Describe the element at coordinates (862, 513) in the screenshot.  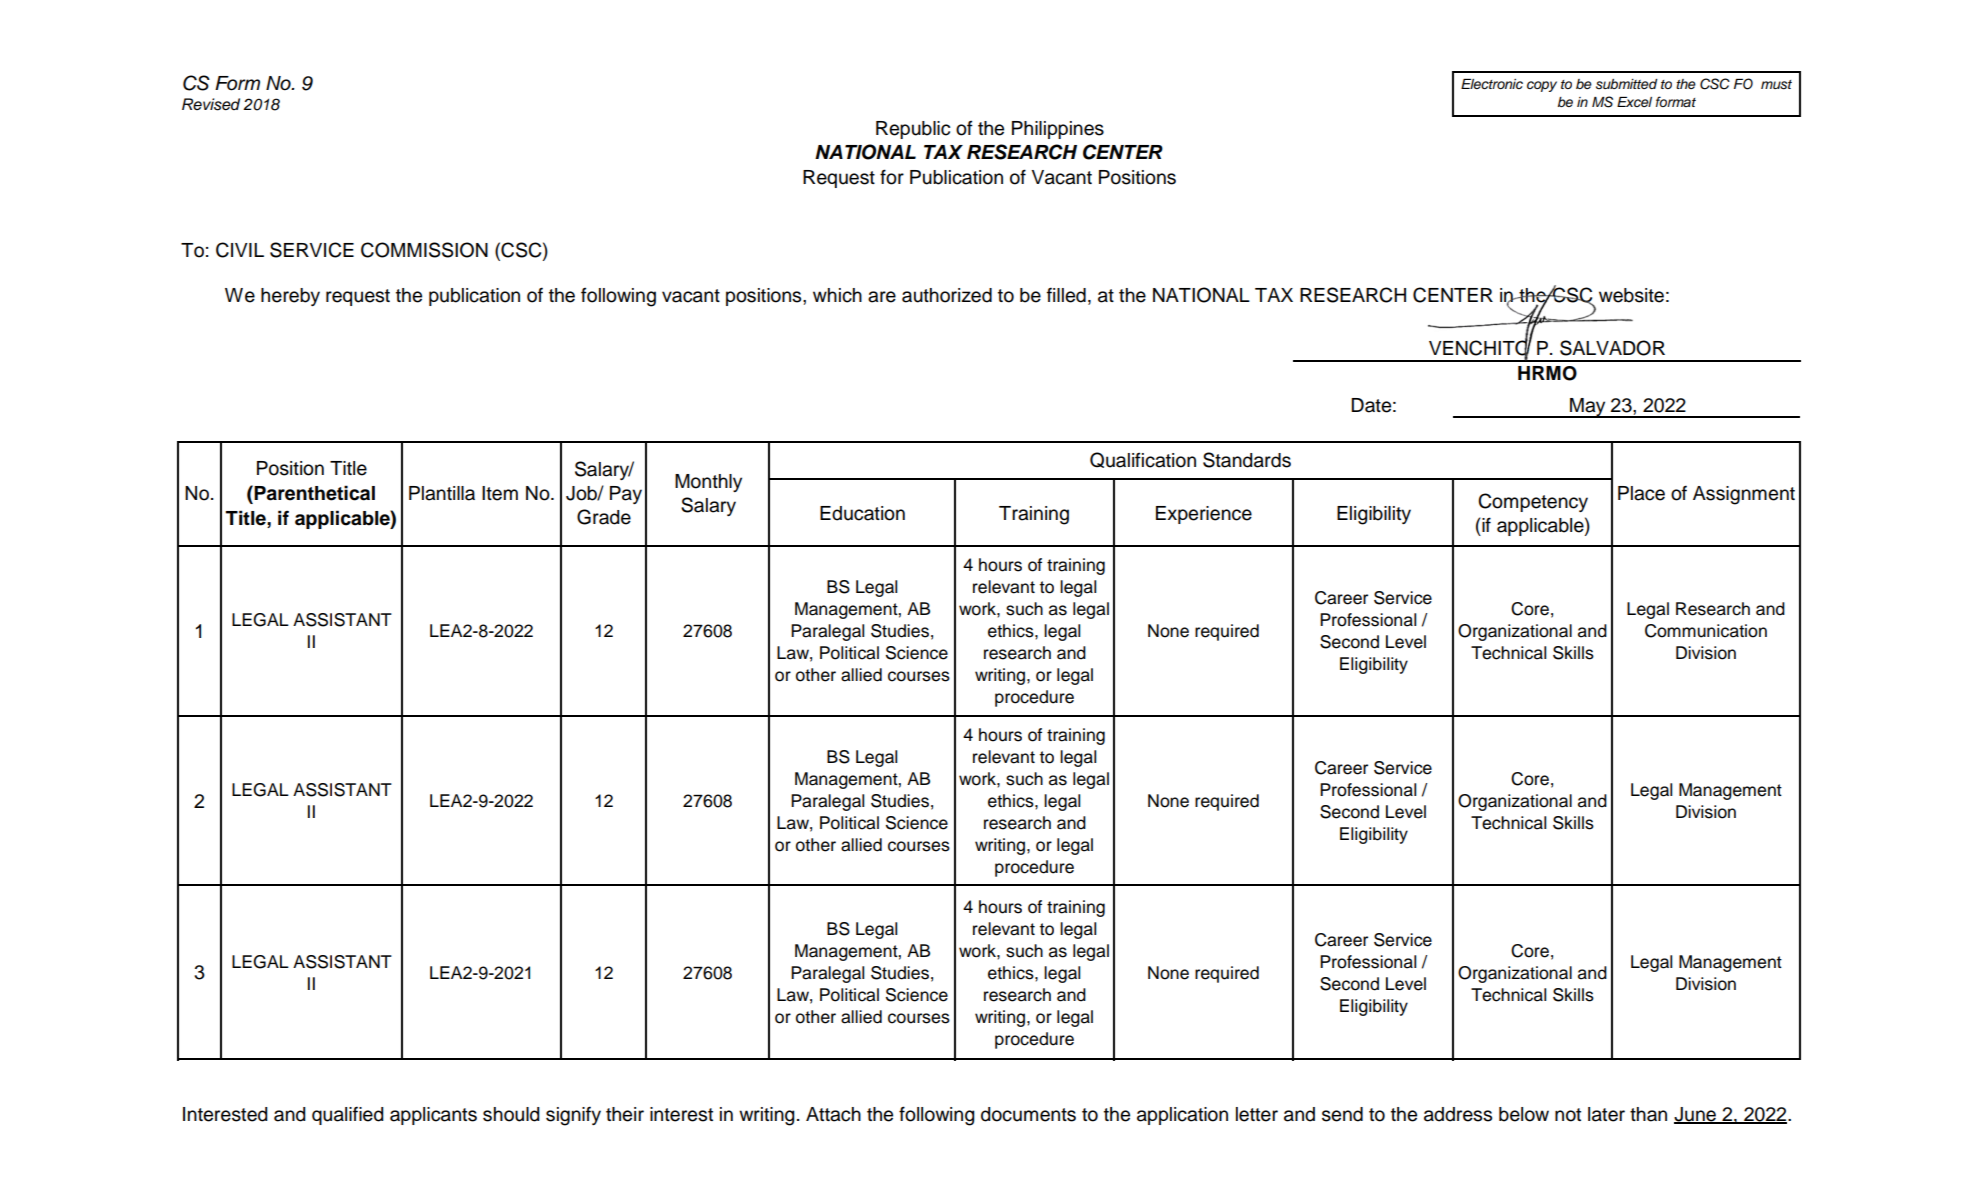
I see `Education` at that location.
